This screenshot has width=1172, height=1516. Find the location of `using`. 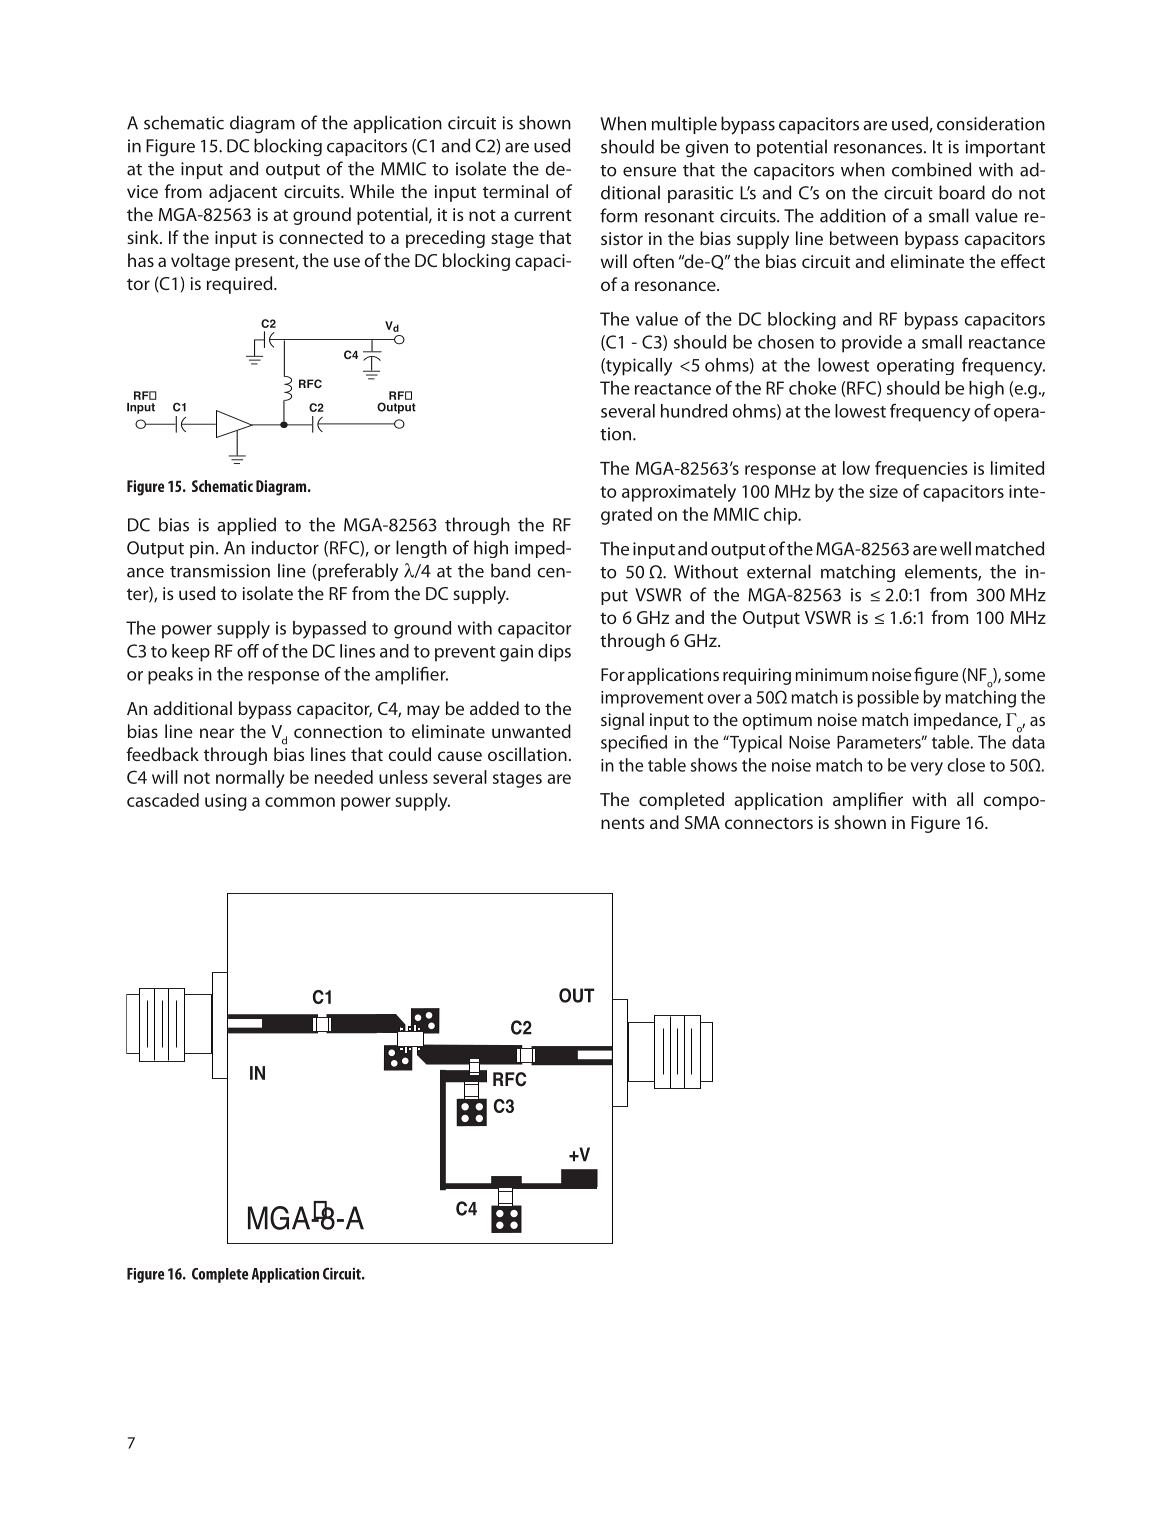

using is located at coordinates (226, 802).
